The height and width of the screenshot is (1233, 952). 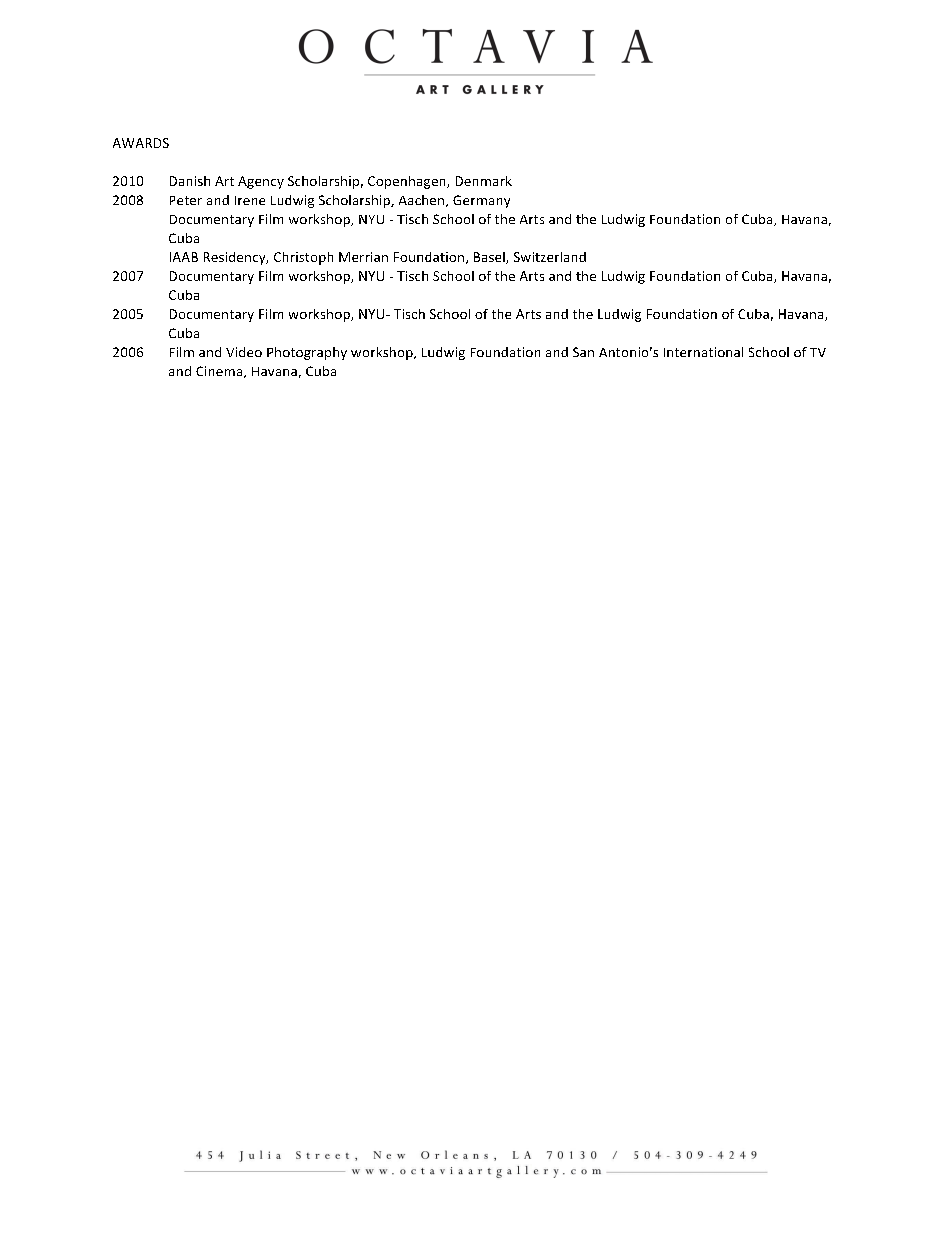 I want to click on Photography, so click(x=307, y=353).
